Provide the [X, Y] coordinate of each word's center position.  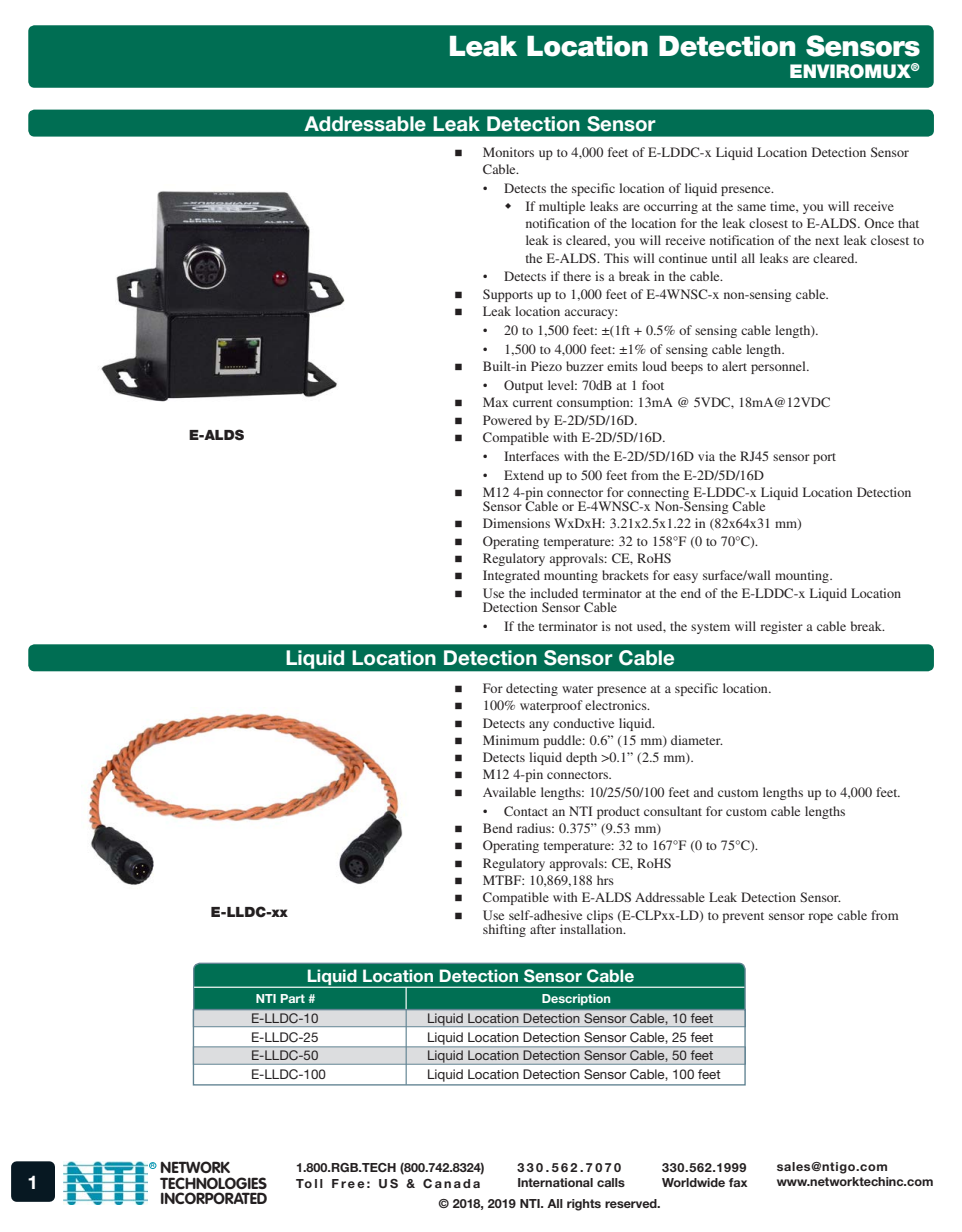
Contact [526, 811]
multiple [562, 207]
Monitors [508, 152]
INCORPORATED [214, 1198]
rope [820, 918]
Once [879, 223]
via [706, 456]
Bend [498, 828]
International [555, 1182]
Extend [524, 475]
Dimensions [516, 523]
